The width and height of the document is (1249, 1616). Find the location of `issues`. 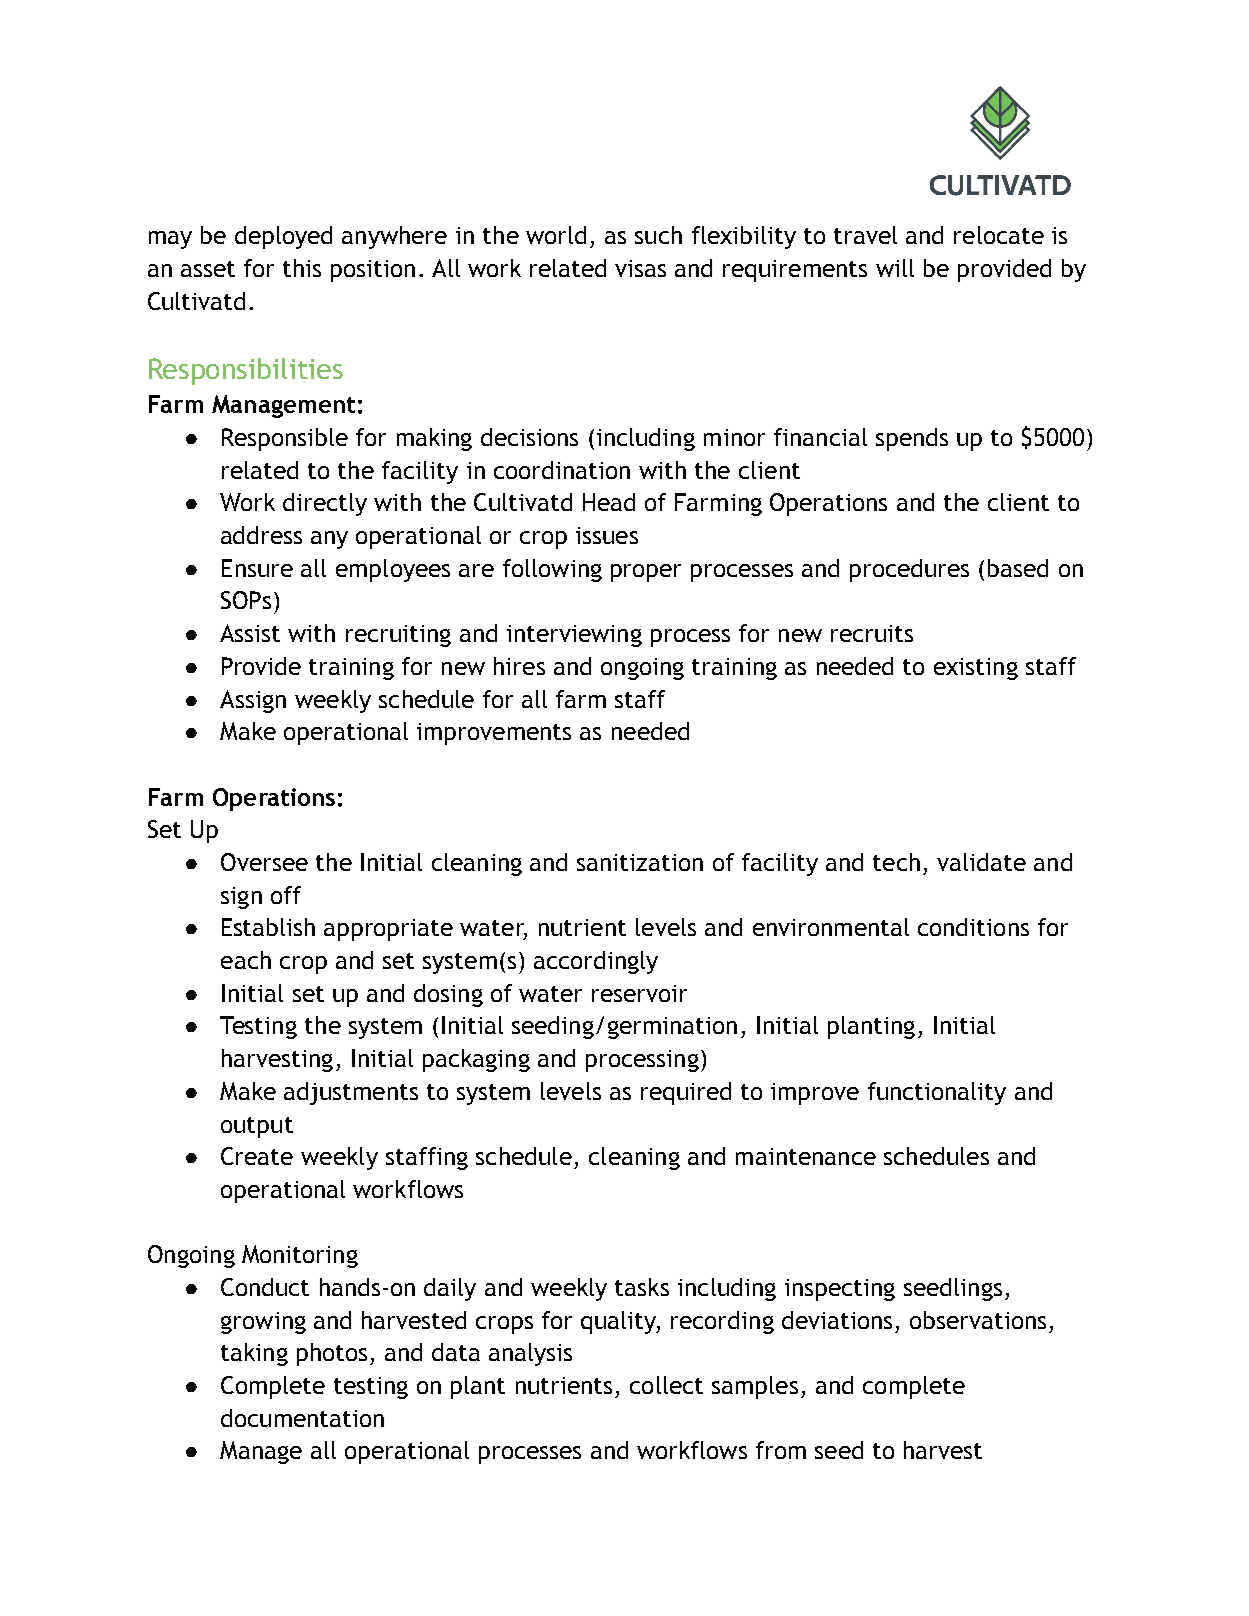

issues is located at coordinates (607, 535).
